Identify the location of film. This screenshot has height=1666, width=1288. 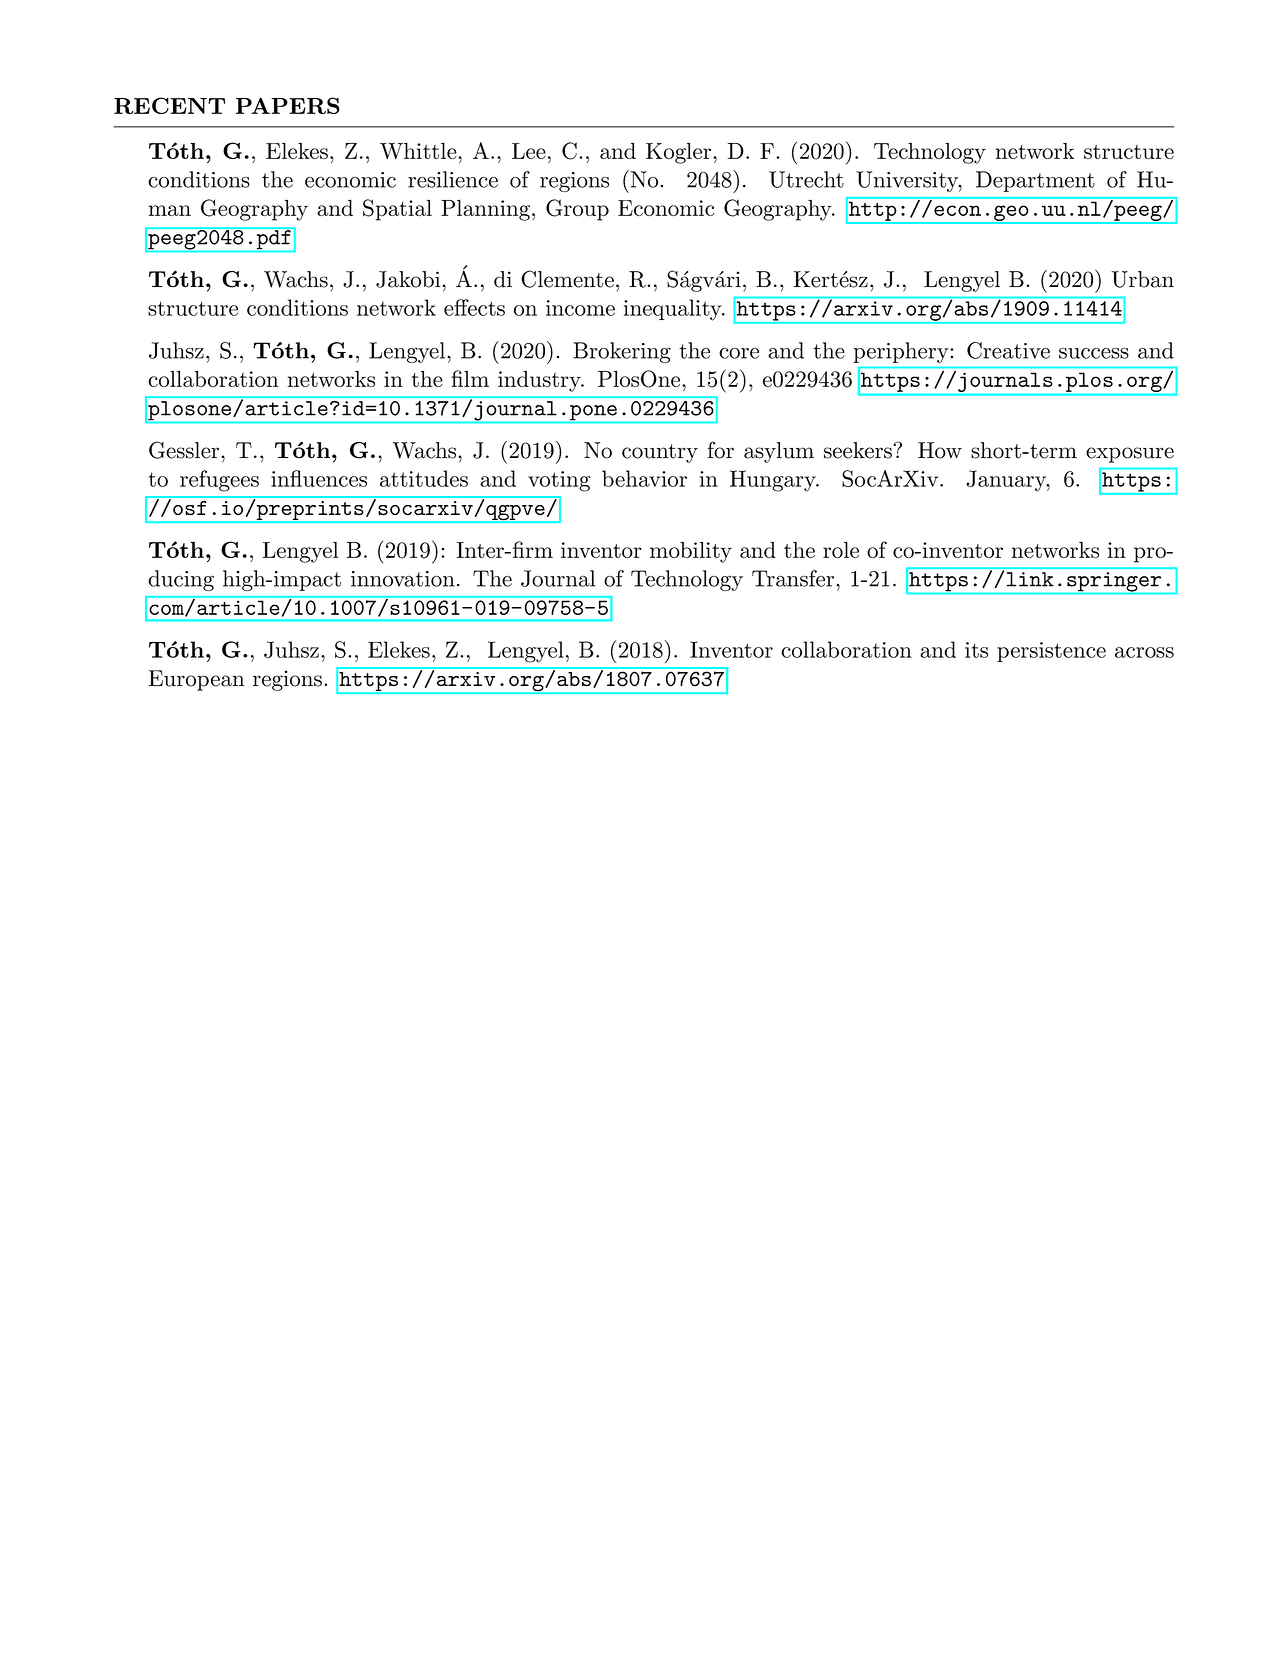
(470, 378).
